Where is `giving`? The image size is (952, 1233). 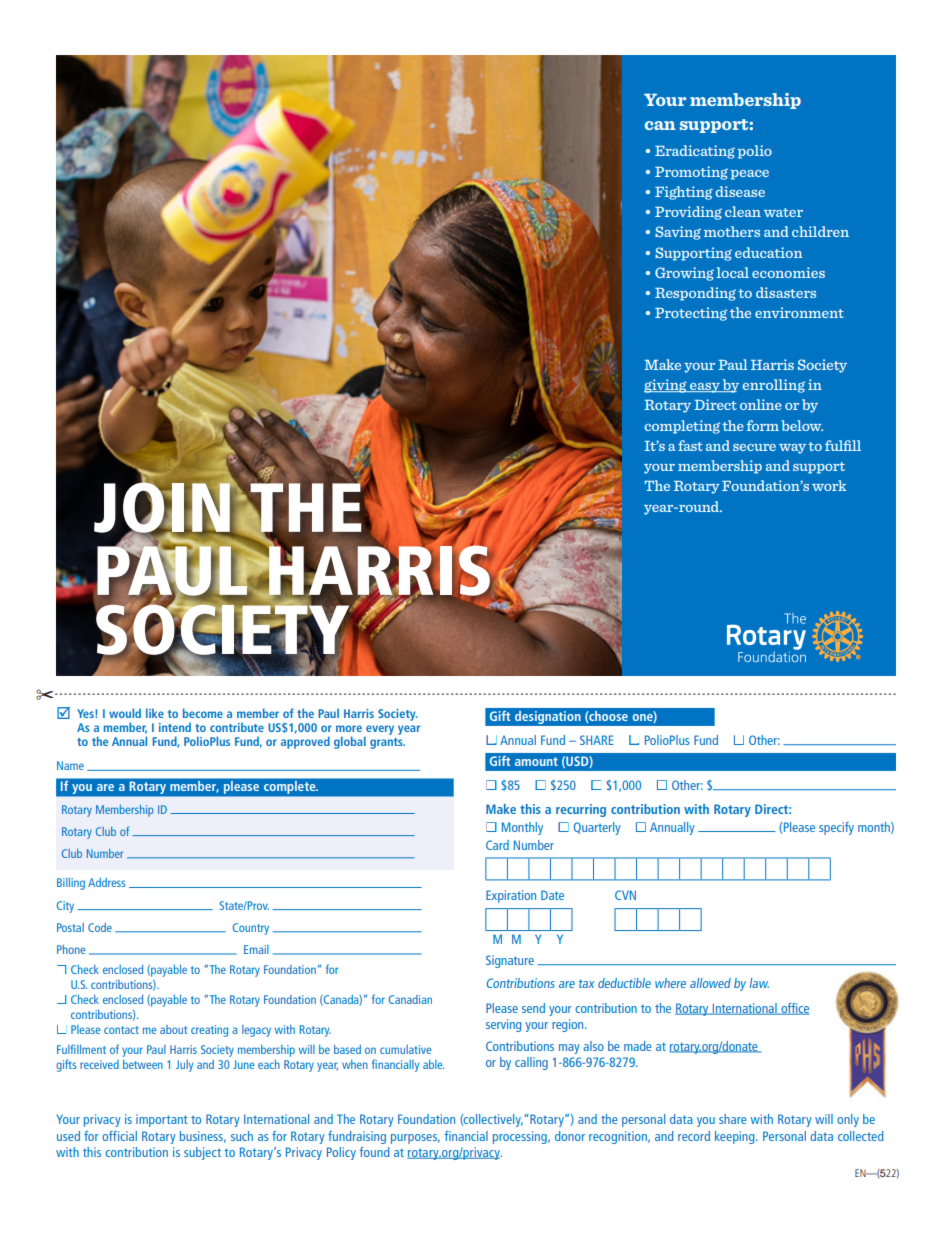 giving is located at coordinates (666, 386).
